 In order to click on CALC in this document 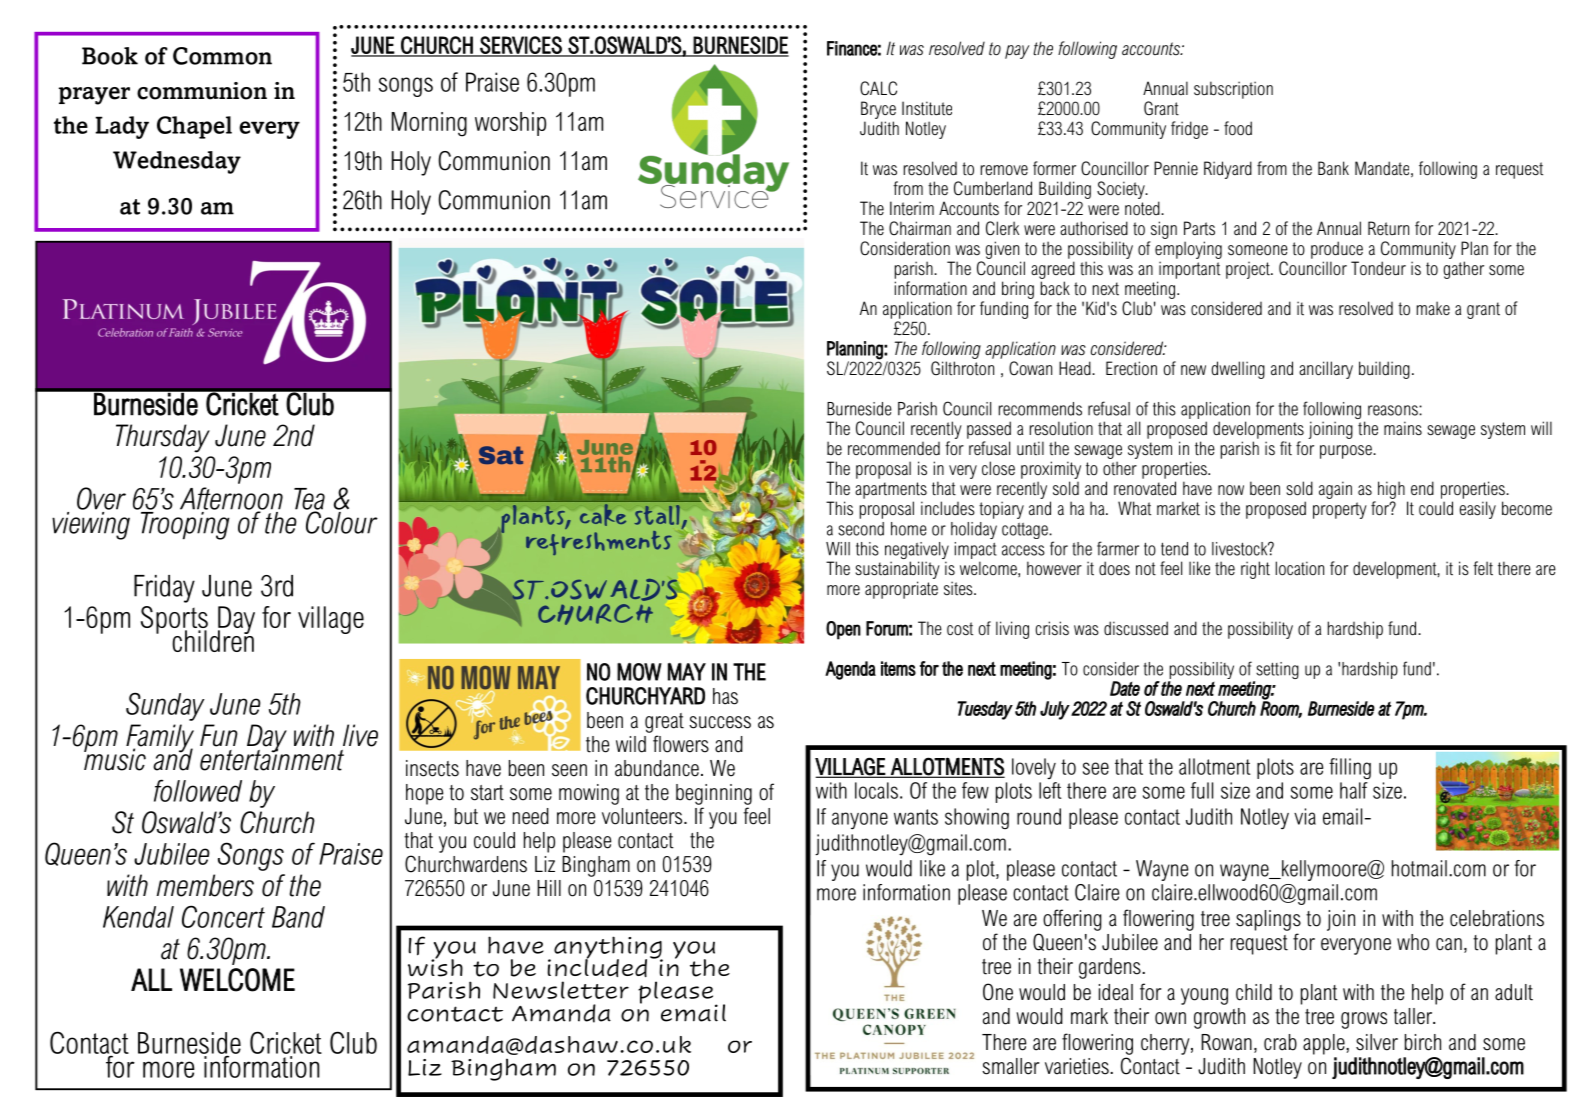, I will do `click(878, 88)`.
